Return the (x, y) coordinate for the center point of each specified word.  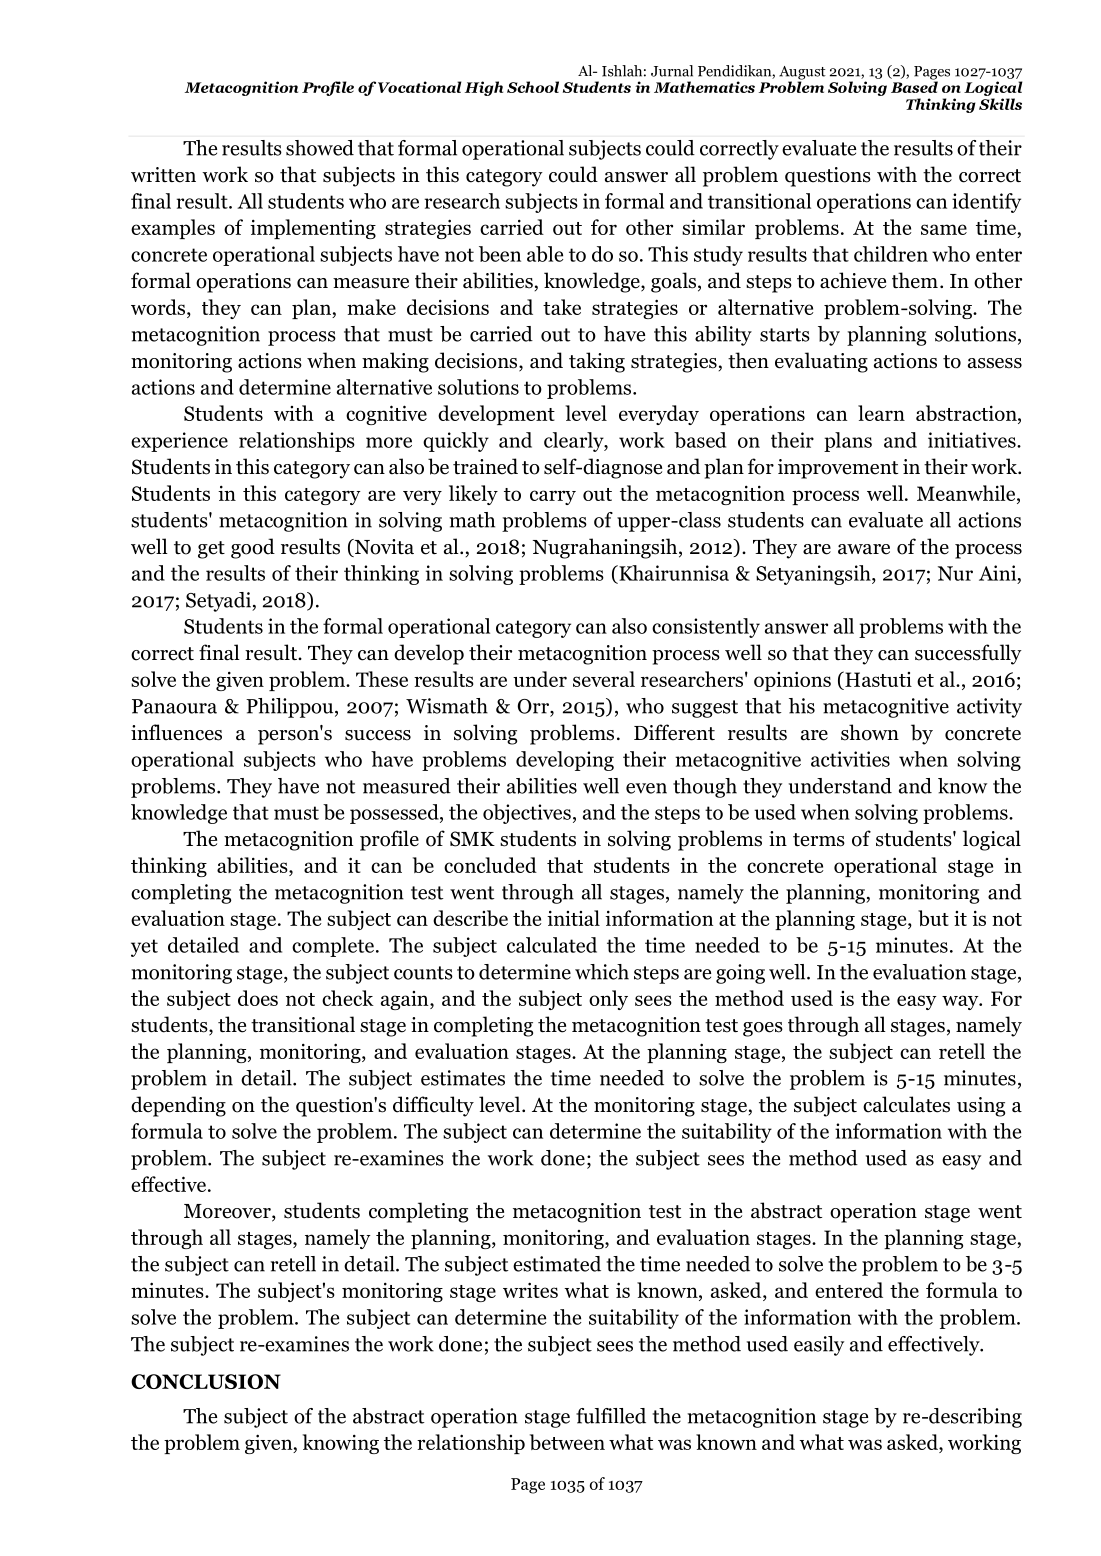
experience (179, 442)
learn (881, 413)
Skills (1000, 104)
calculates (906, 1104)
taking (597, 362)
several (604, 679)
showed (320, 148)
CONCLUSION (206, 1381)
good (253, 548)
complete (333, 947)
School (533, 87)
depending (178, 1106)
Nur (955, 573)
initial (573, 918)
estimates (463, 1078)
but (933, 918)
